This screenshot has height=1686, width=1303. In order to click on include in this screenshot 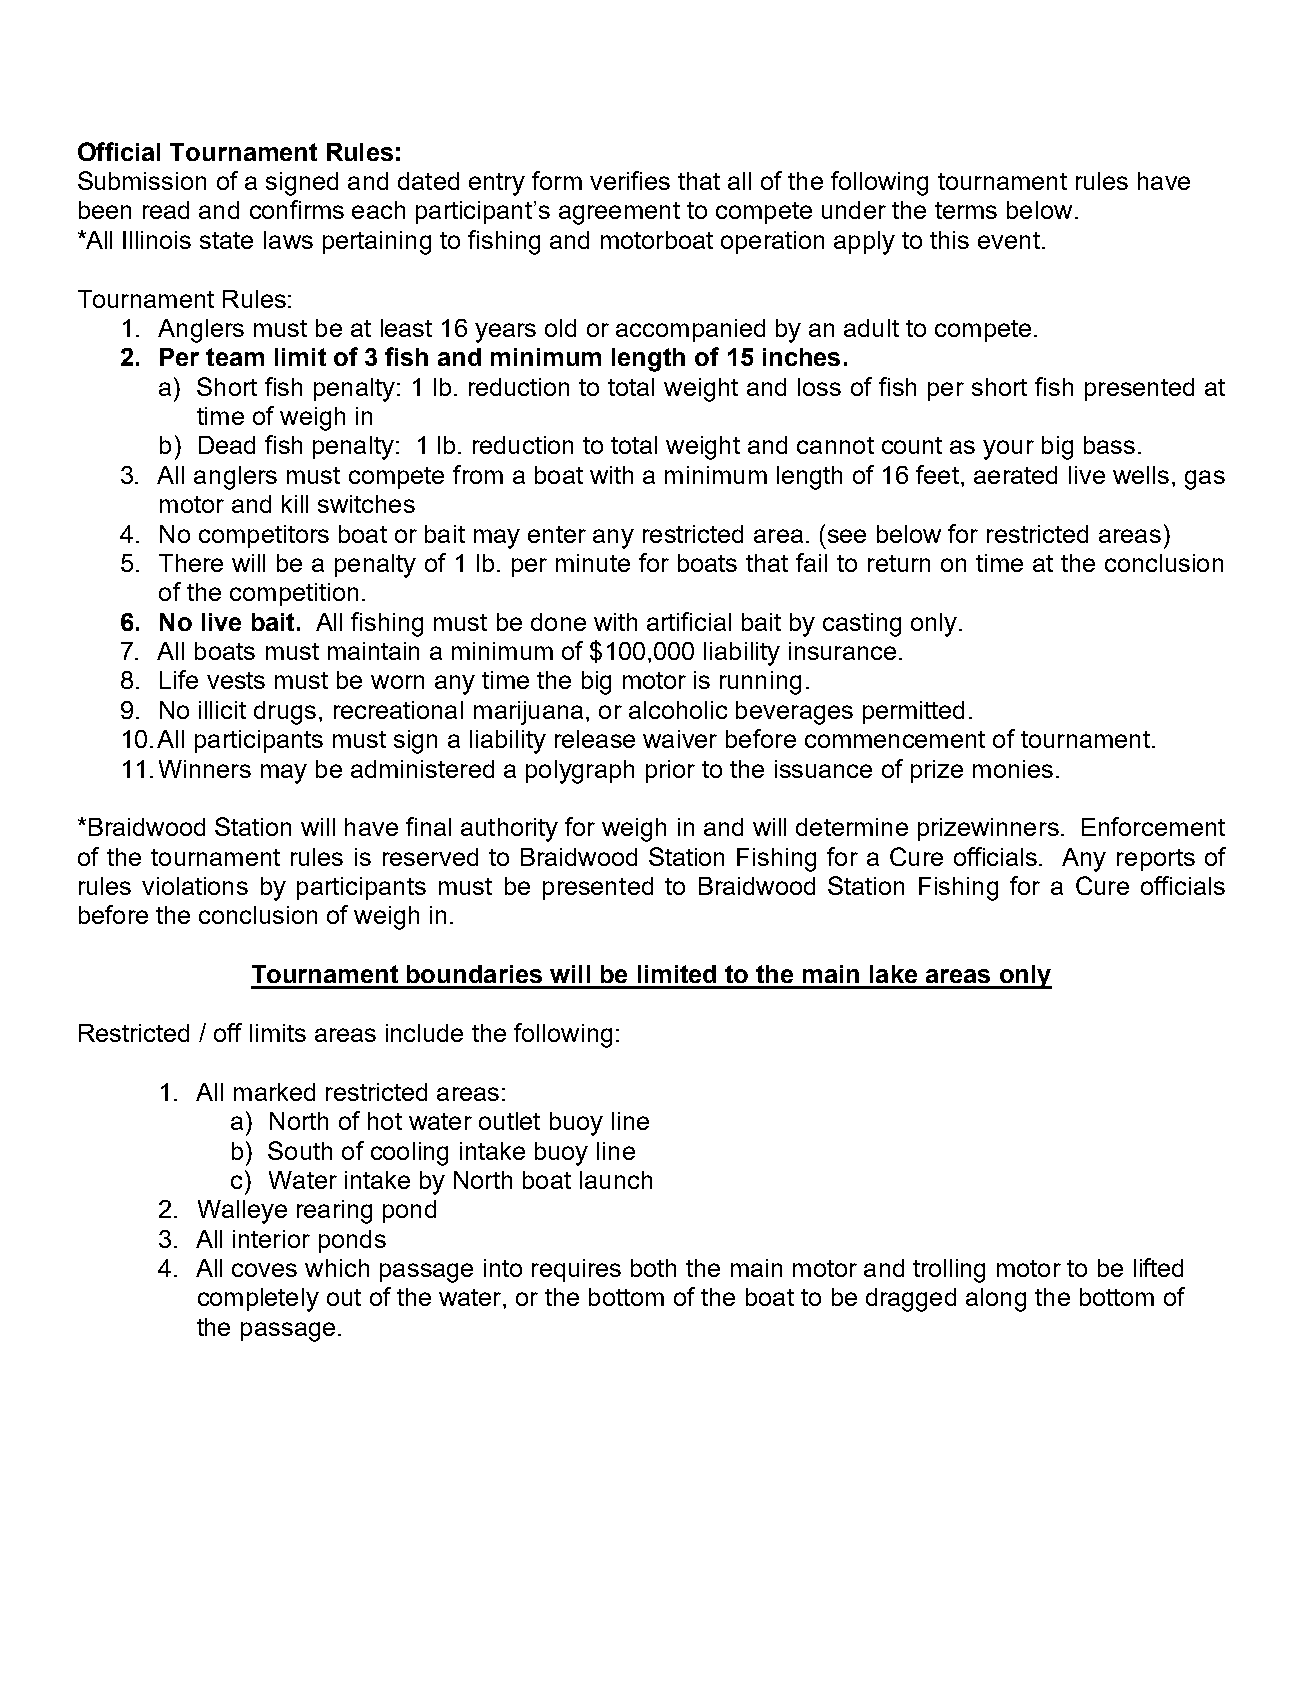, I will do `click(424, 1033)`.
